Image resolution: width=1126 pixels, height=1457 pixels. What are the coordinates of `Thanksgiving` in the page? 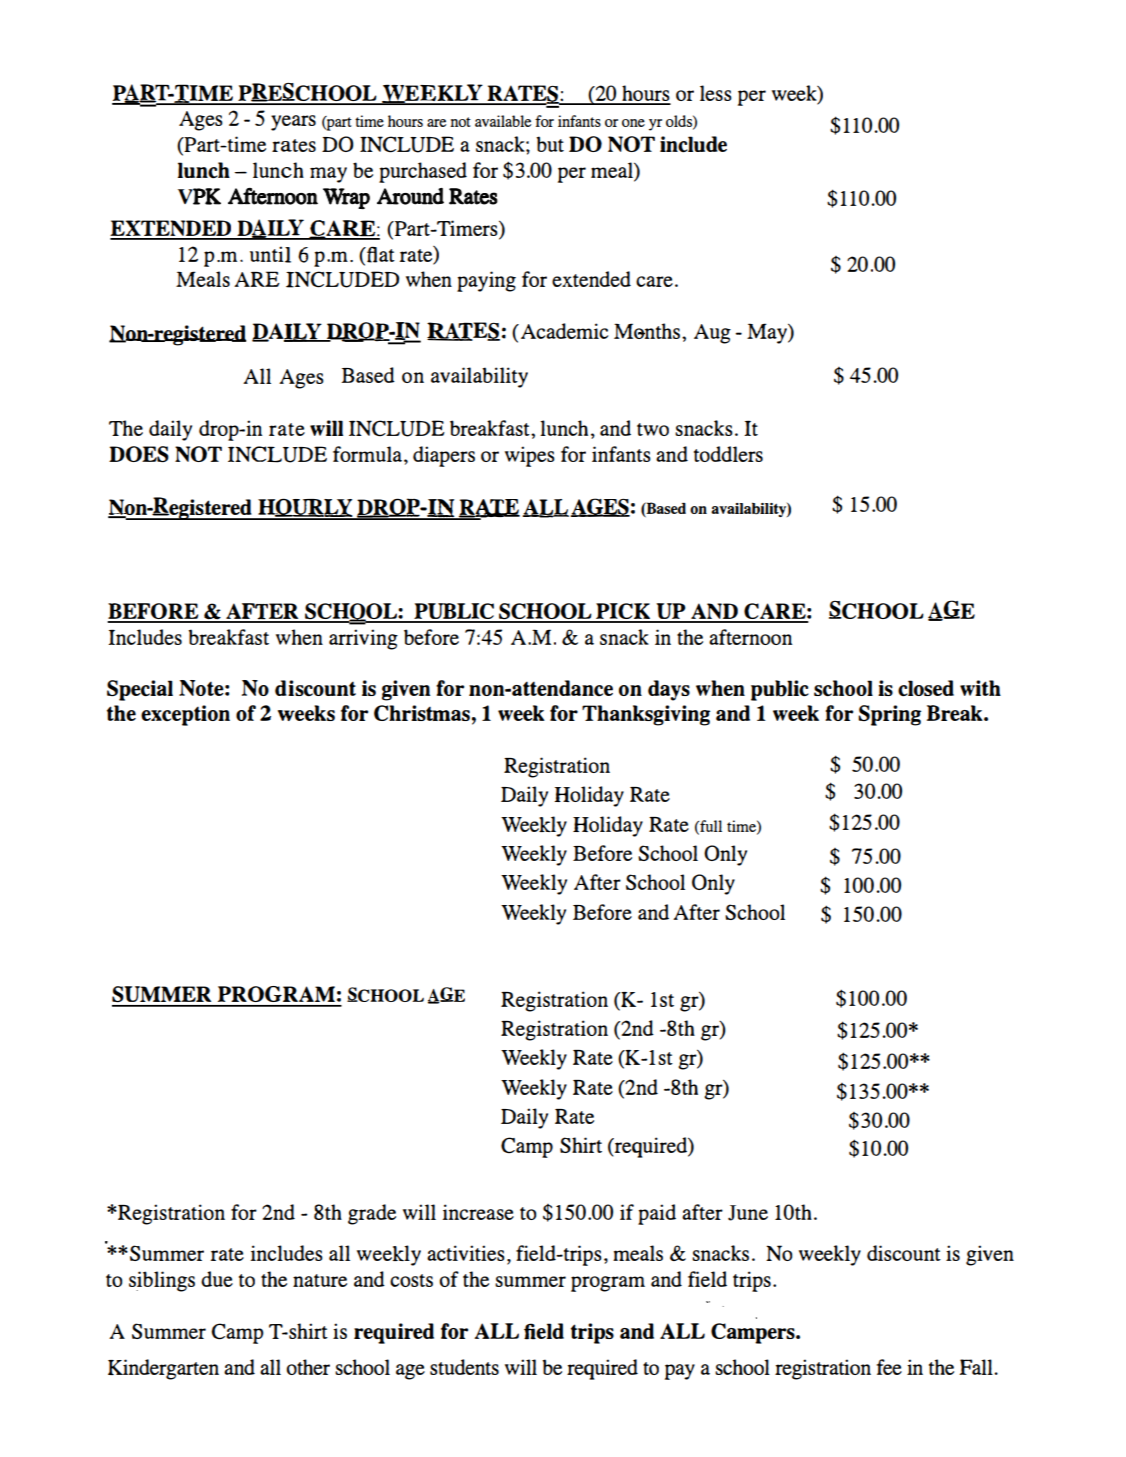 It's located at (646, 715).
